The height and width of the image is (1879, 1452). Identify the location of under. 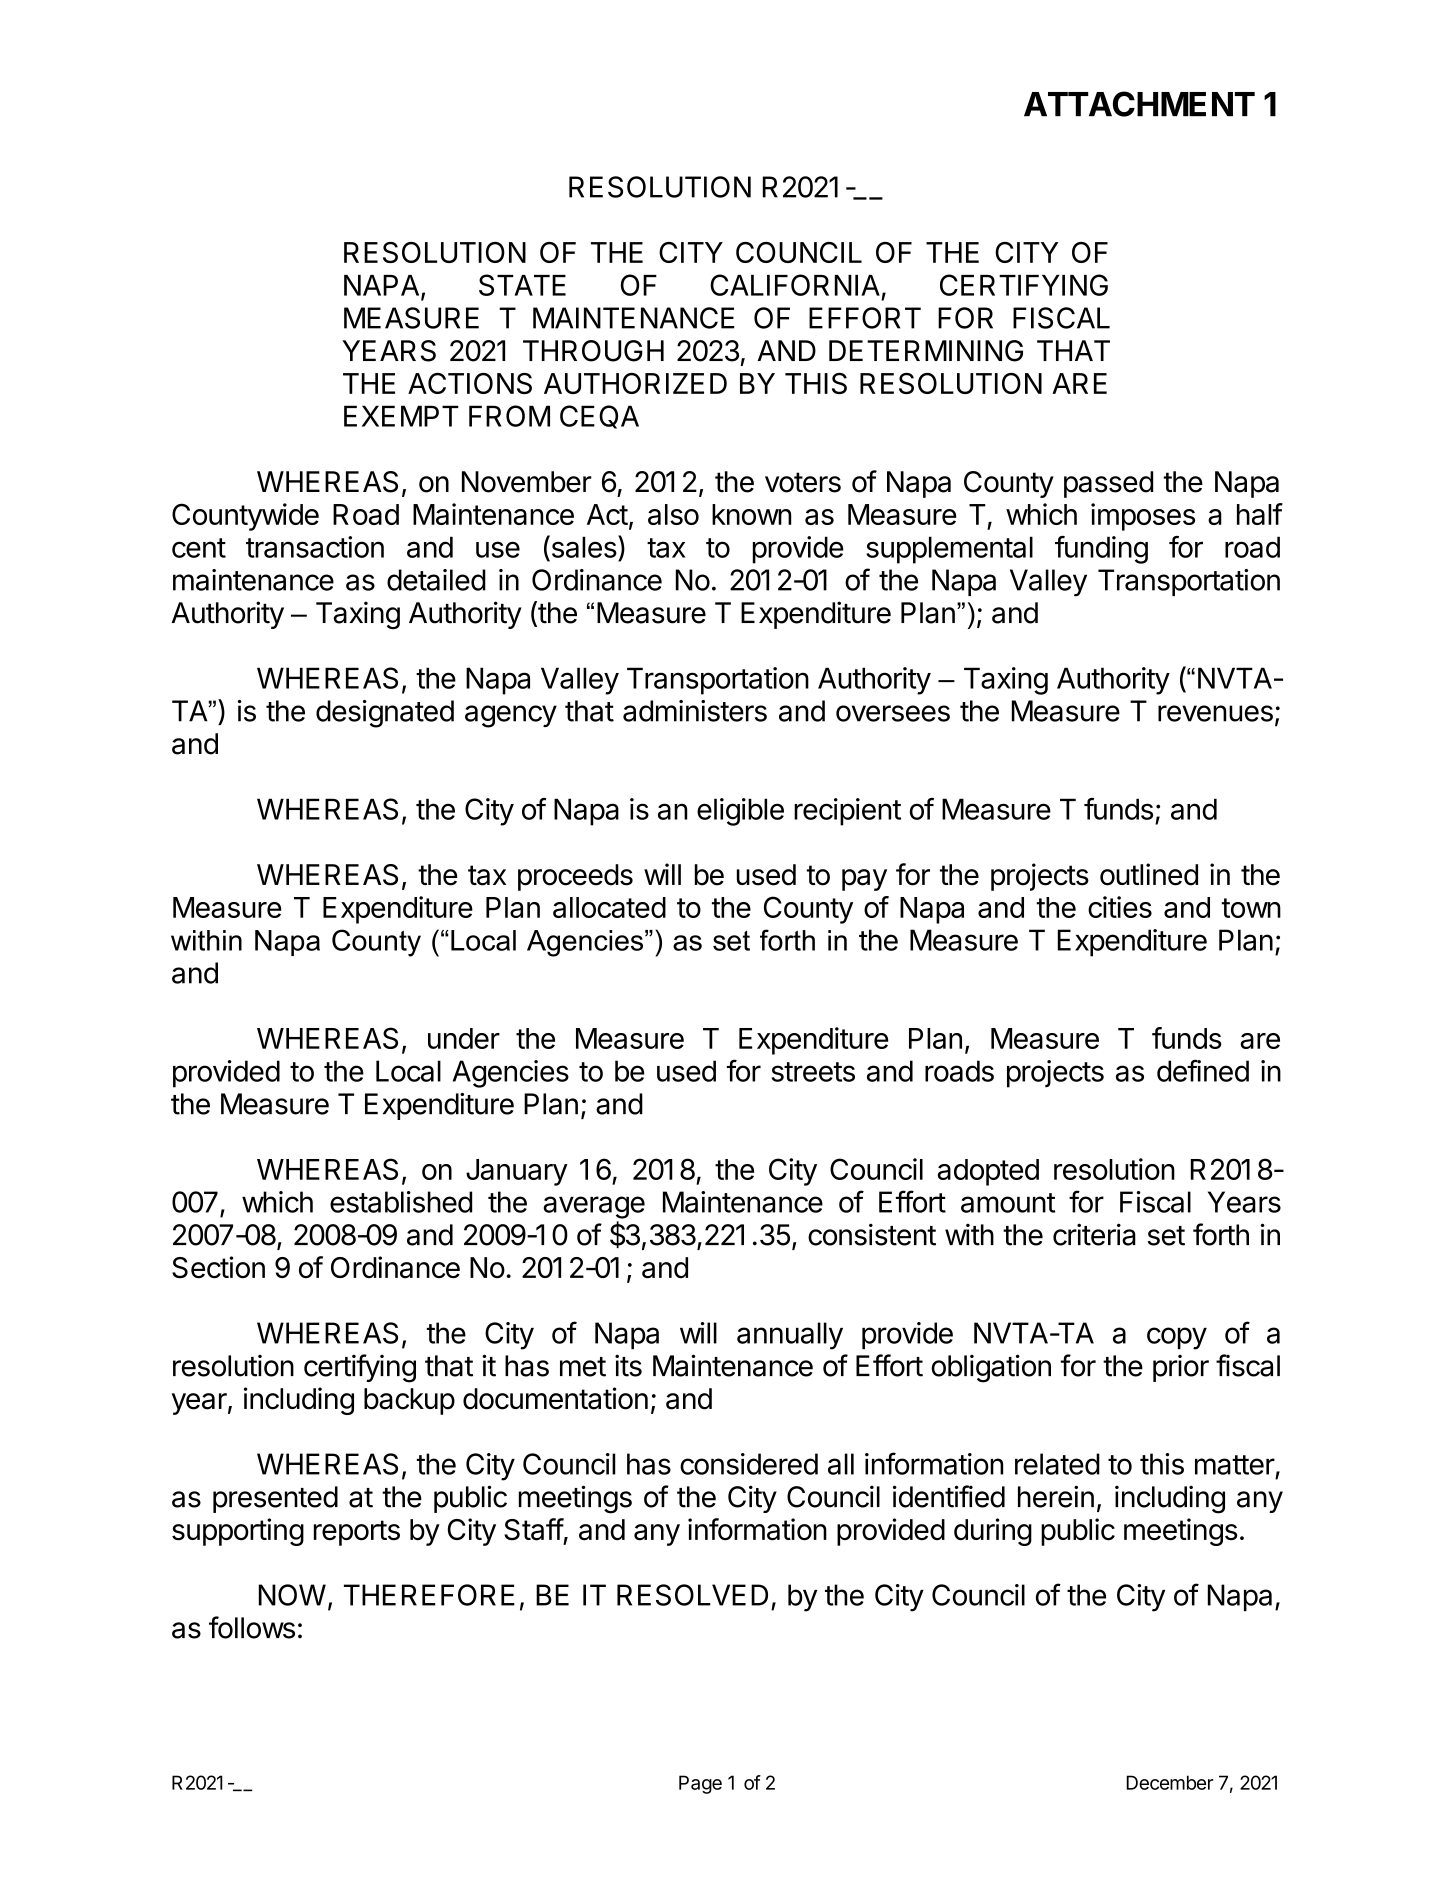
(464, 1038).
